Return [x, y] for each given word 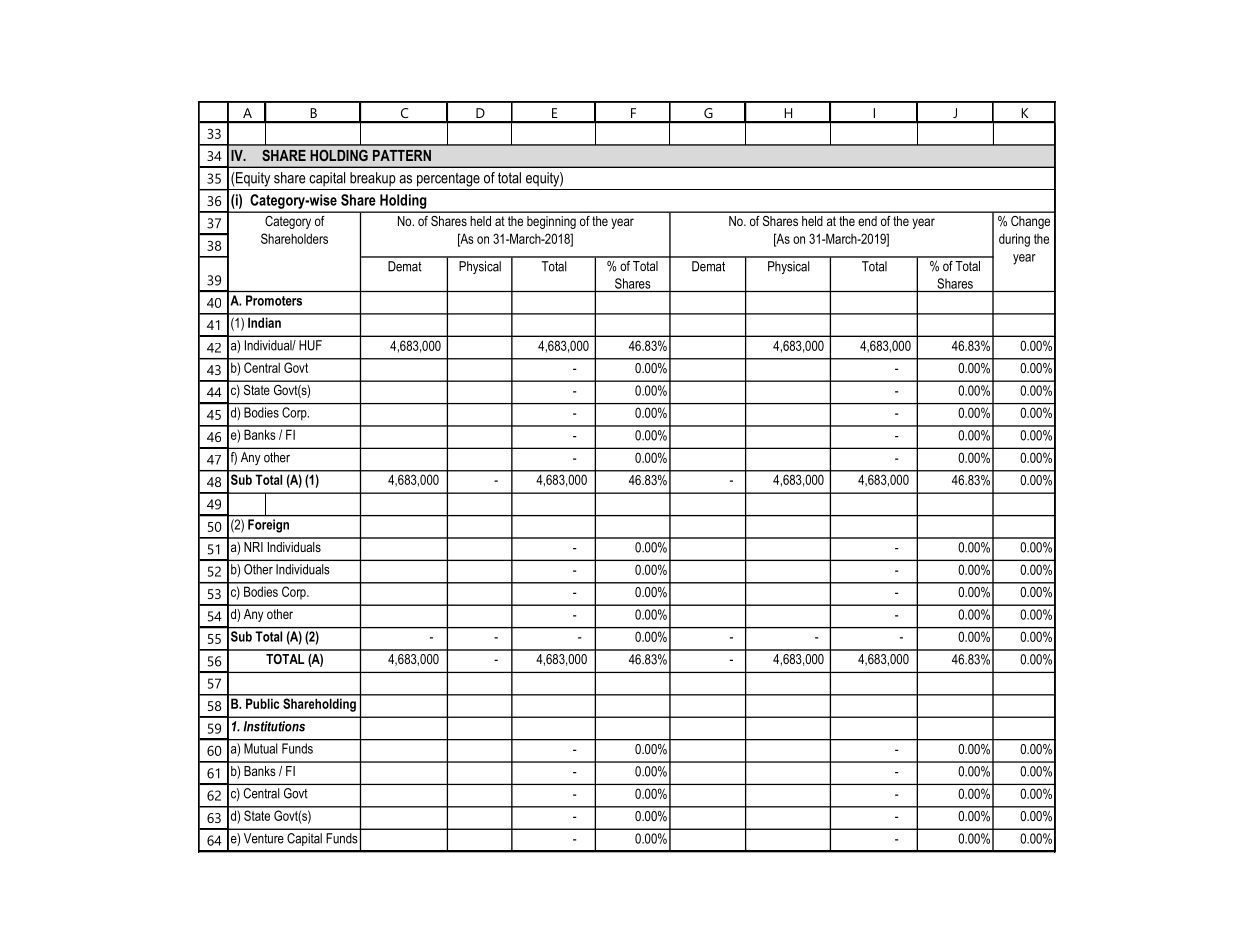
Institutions [274, 726]
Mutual [260, 748]
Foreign [268, 526]
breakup [373, 179]
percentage [448, 180]
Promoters [274, 300]
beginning [551, 222]
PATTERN [402, 155]
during [1014, 240]
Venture [264, 838]
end [867, 221]
